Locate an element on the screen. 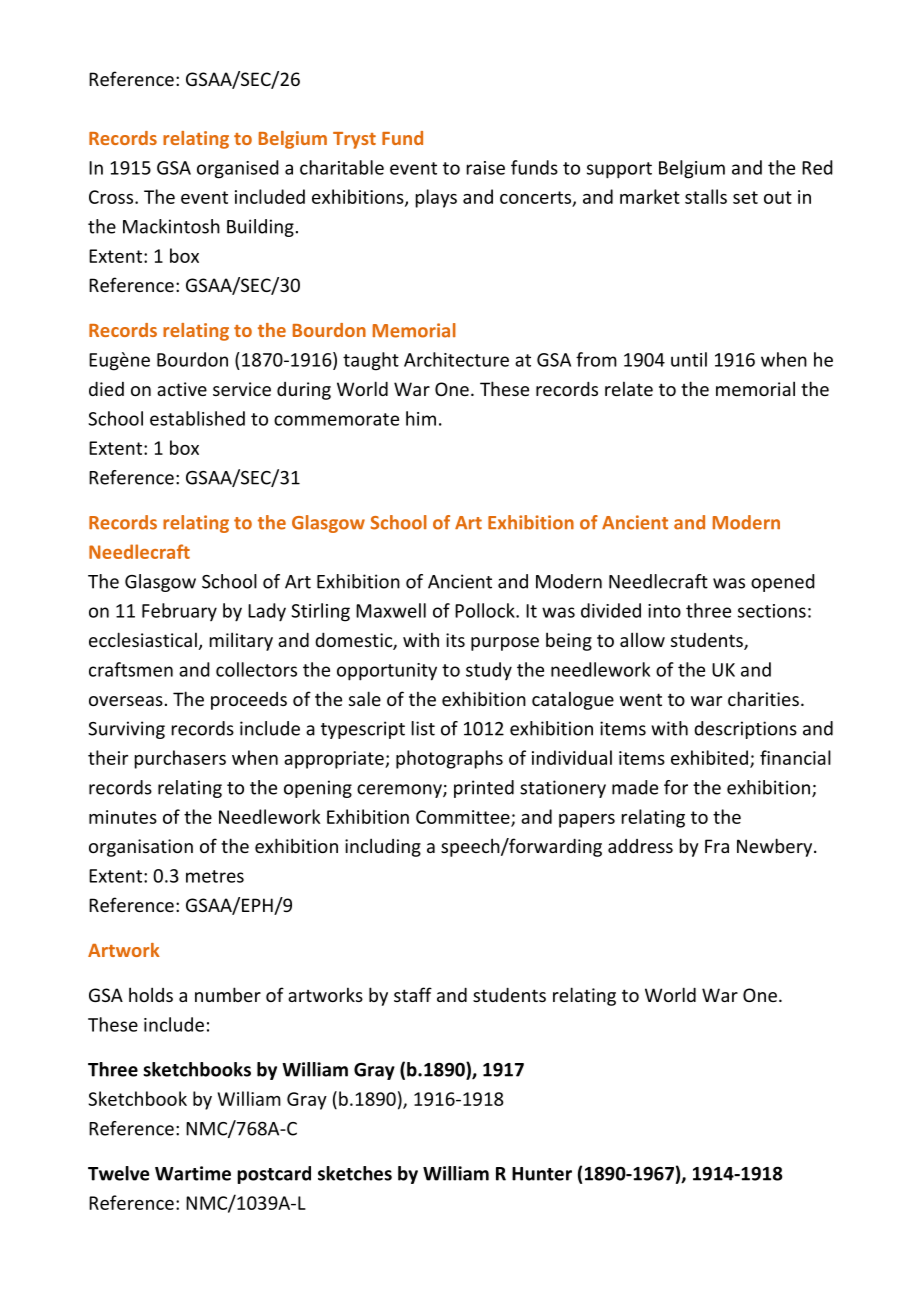 This screenshot has width=924, height=1308. active is located at coordinates (182, 389).
